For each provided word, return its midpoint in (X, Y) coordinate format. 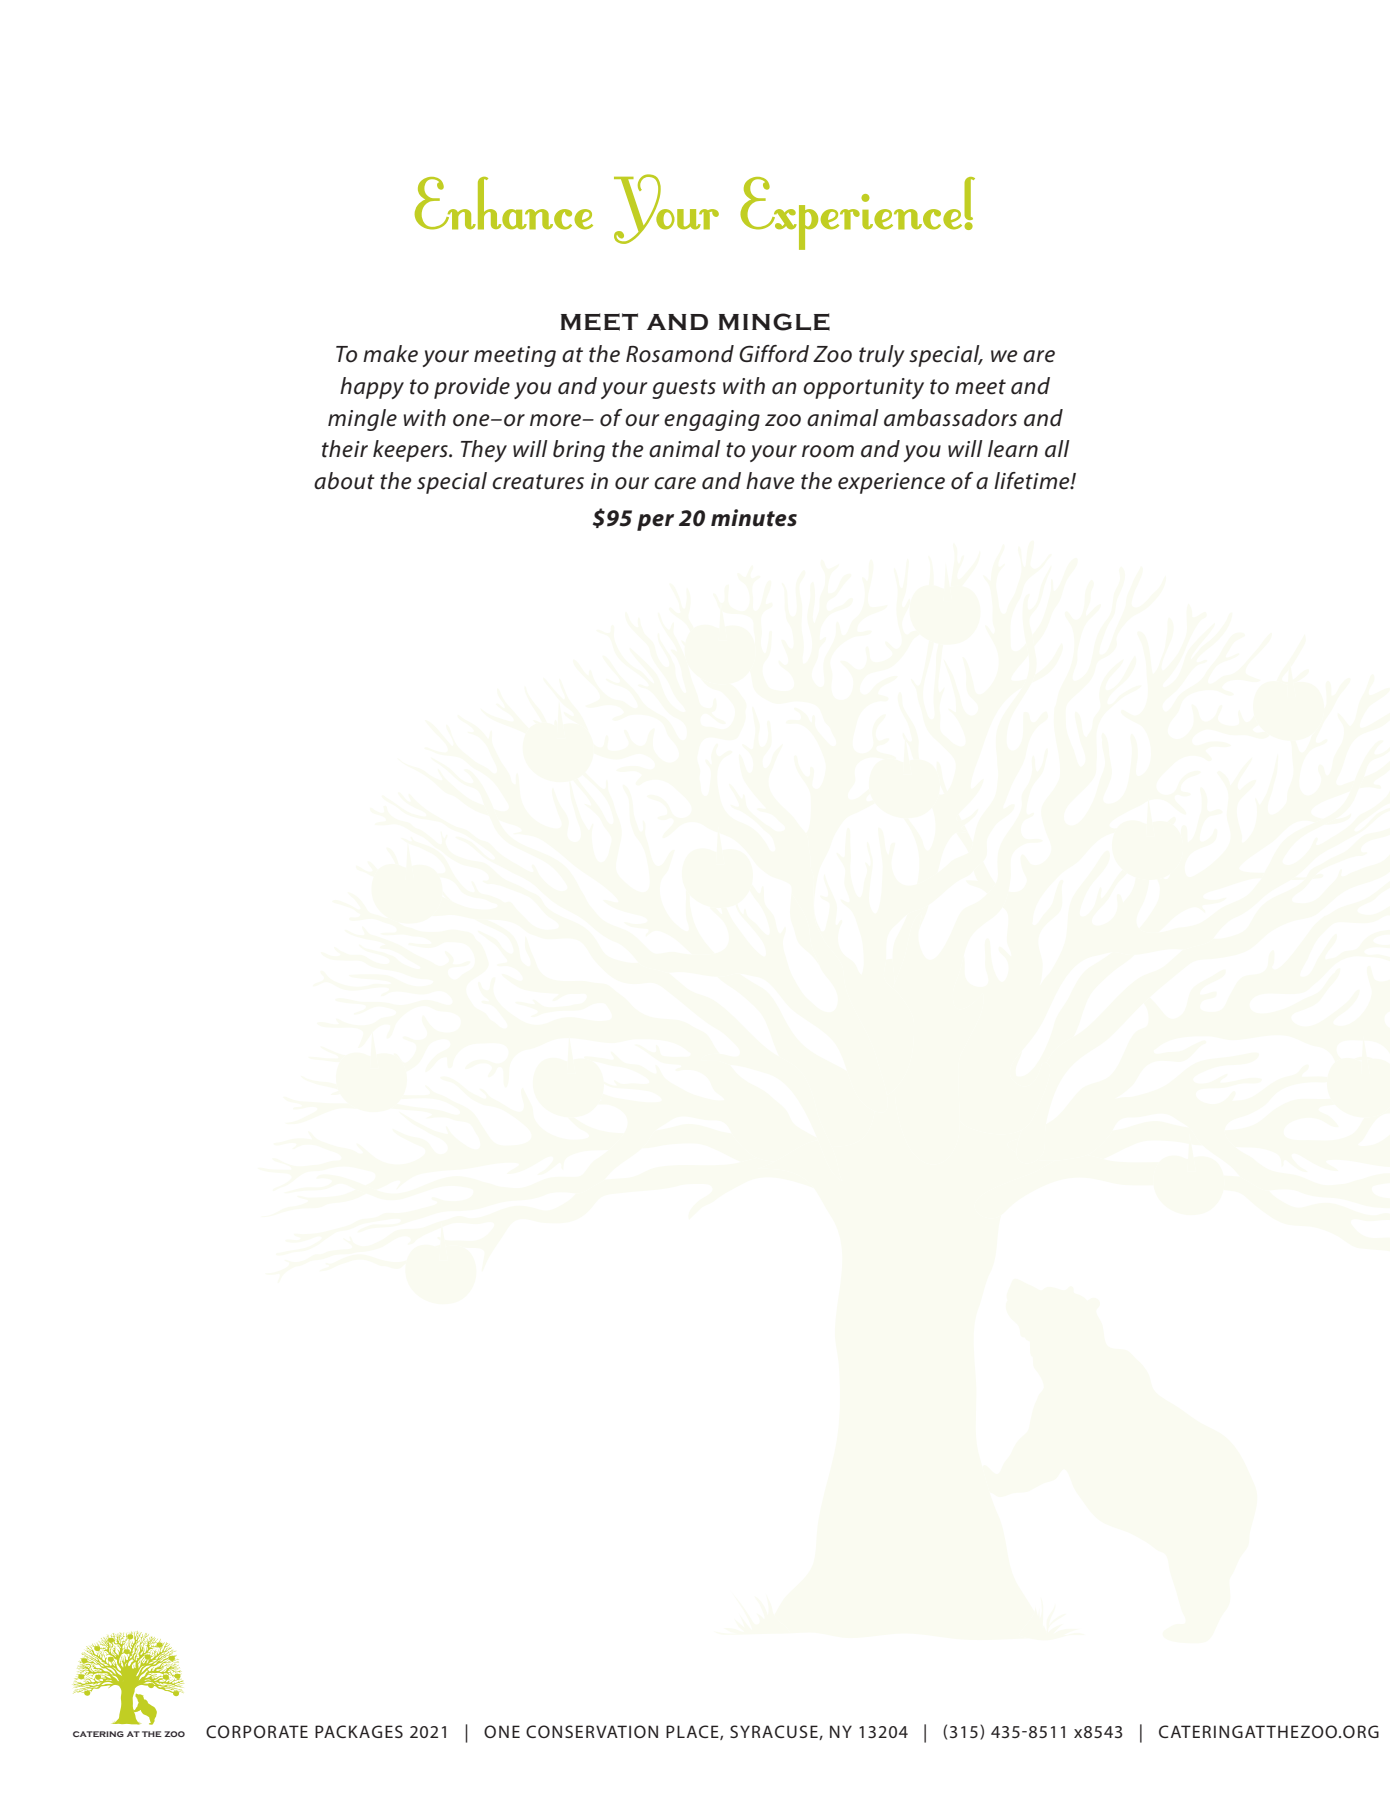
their (345, 449)
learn (1013, 449)
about (344, 481)
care (675, 483)
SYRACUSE (775, 1732)
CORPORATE (257, 1731)
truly (882, 356)
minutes (754, 518)
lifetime (1033, 481)
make (390, 354)
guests (684, 389)
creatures (538, 482)
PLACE (693, 1732)
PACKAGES (359, 1731)
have (770, 481)
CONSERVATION (592, 1731)
